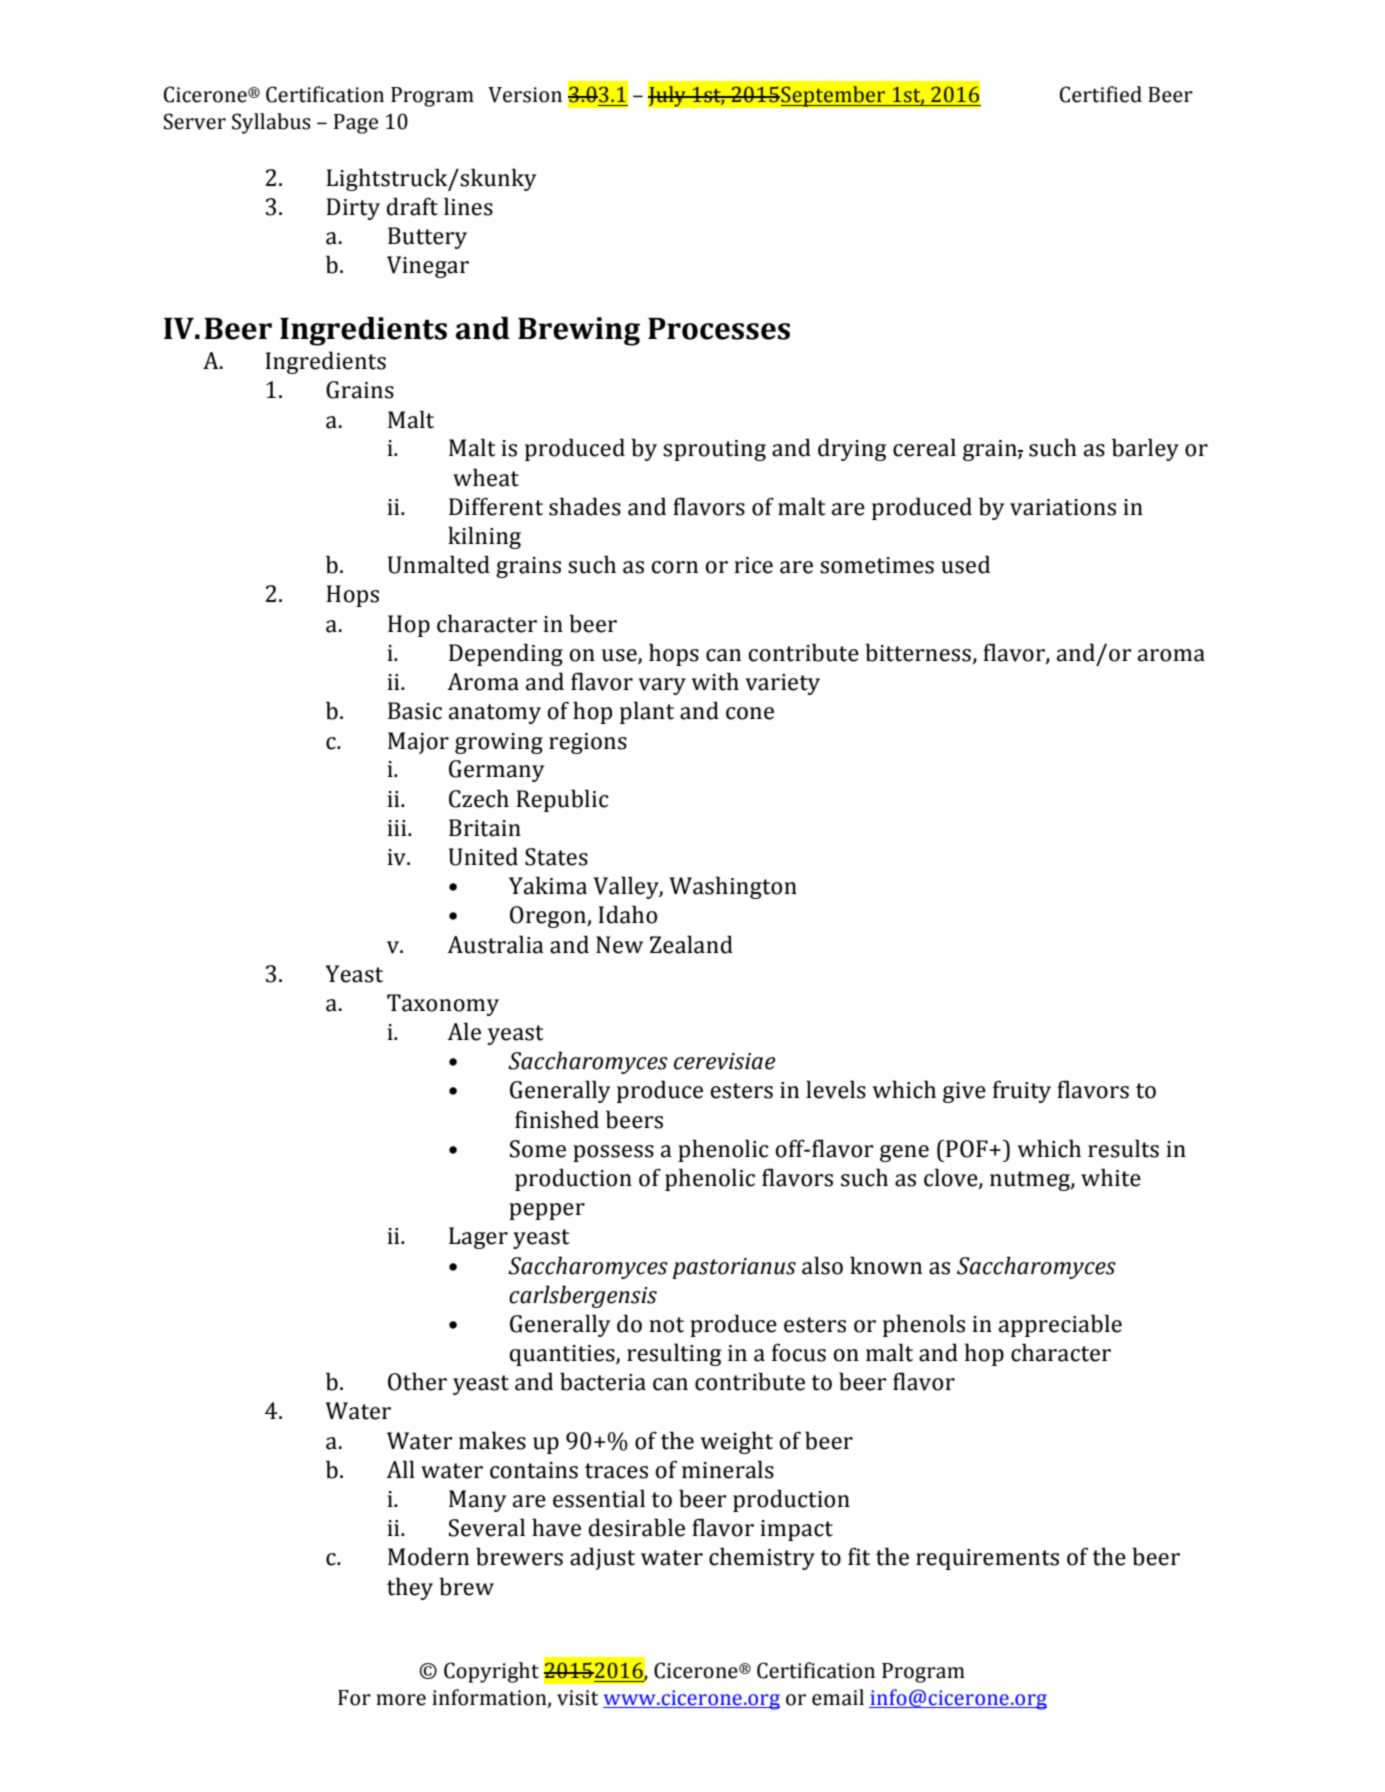 Image resolution: width=1385 pixels, height=1792 pixels. What do you see at coordinates (627, 914) in the image?
I see `Idaho` at bounding box center [627, 914].
